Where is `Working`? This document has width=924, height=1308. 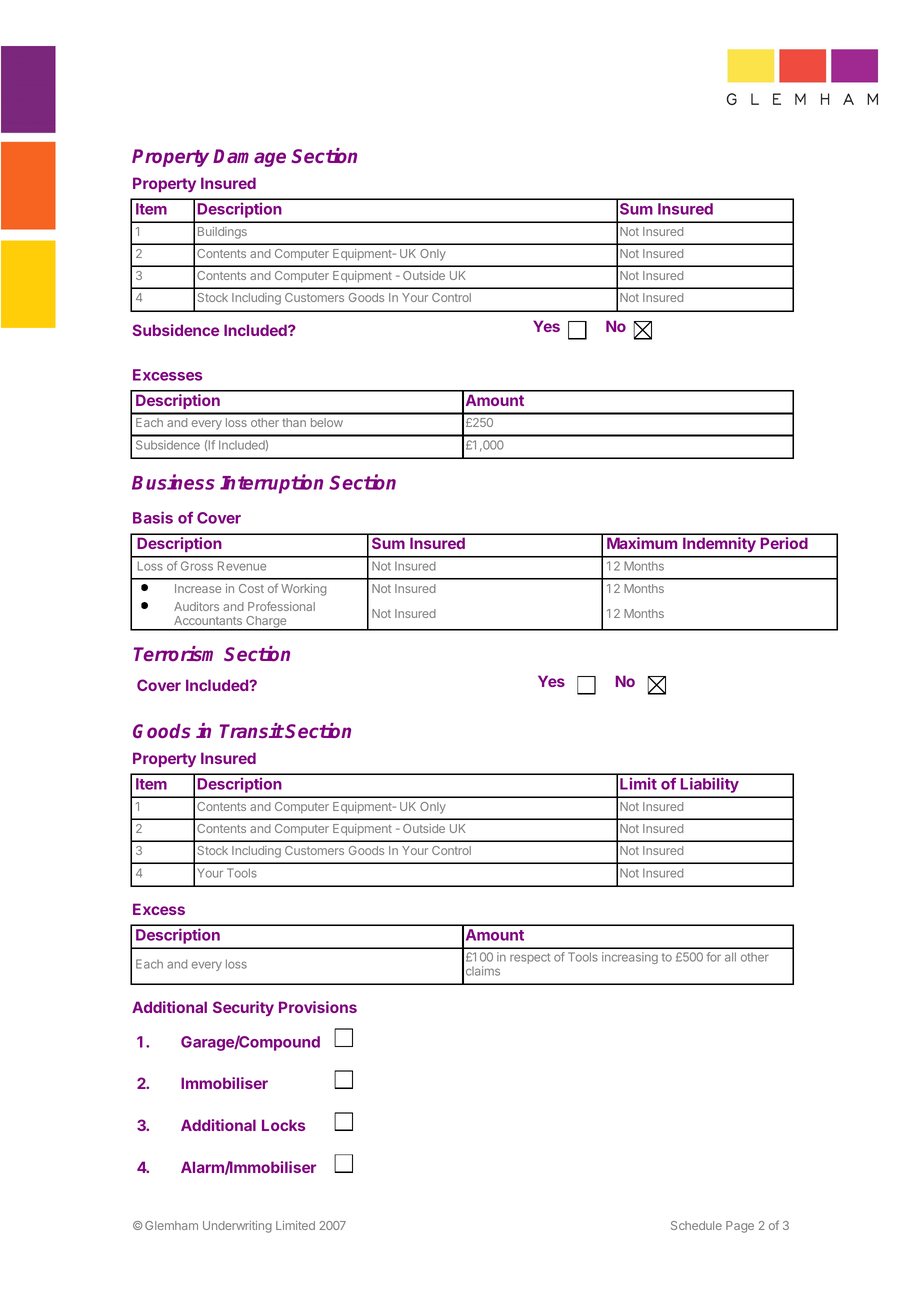
Working is located at coordinates (303, 590).
